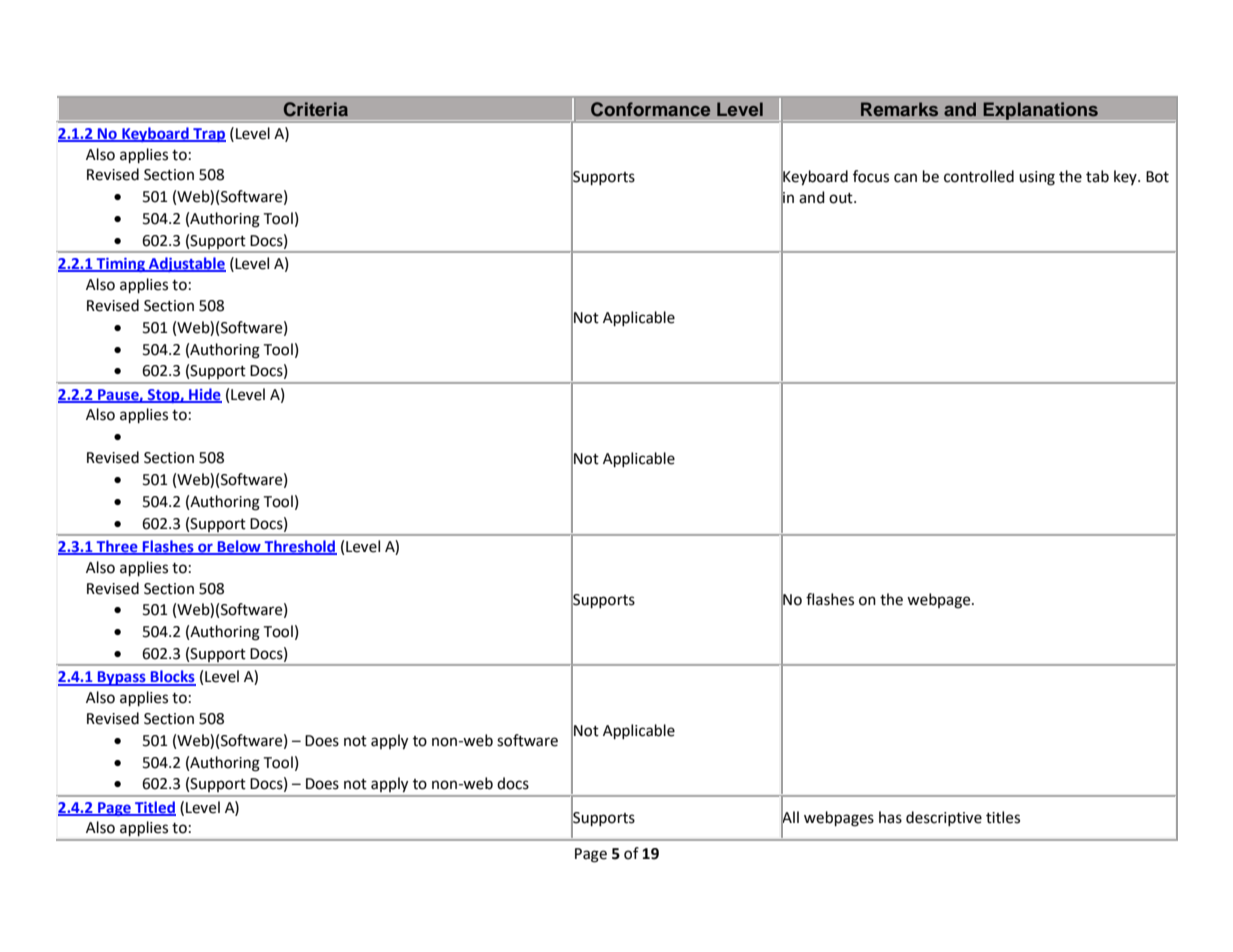  What do you see at coordinates (1003, 817) in the screenshot?
I see `titles` at bounding box center [1003, 817].
